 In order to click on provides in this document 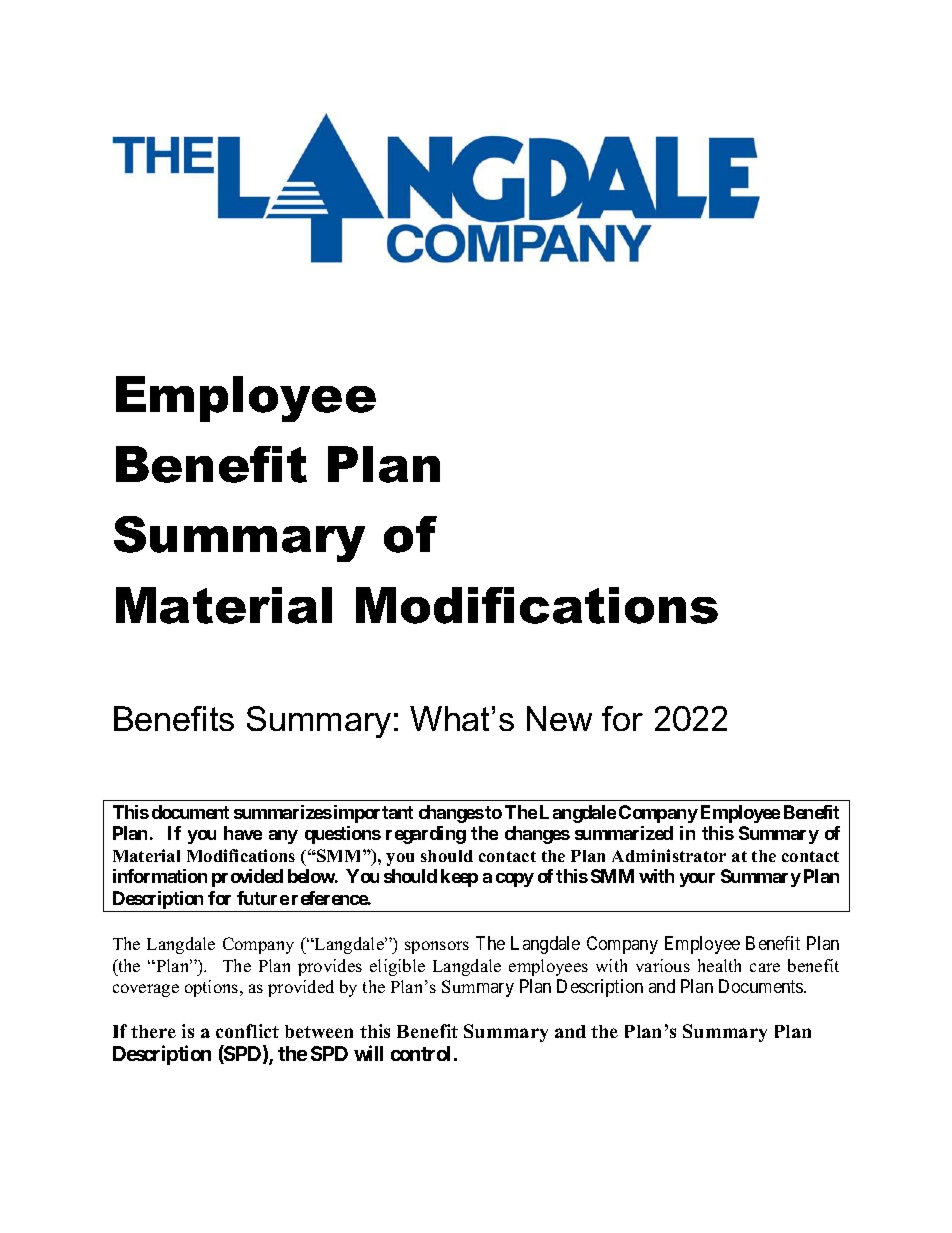, I will do `click(330, 967)`.
